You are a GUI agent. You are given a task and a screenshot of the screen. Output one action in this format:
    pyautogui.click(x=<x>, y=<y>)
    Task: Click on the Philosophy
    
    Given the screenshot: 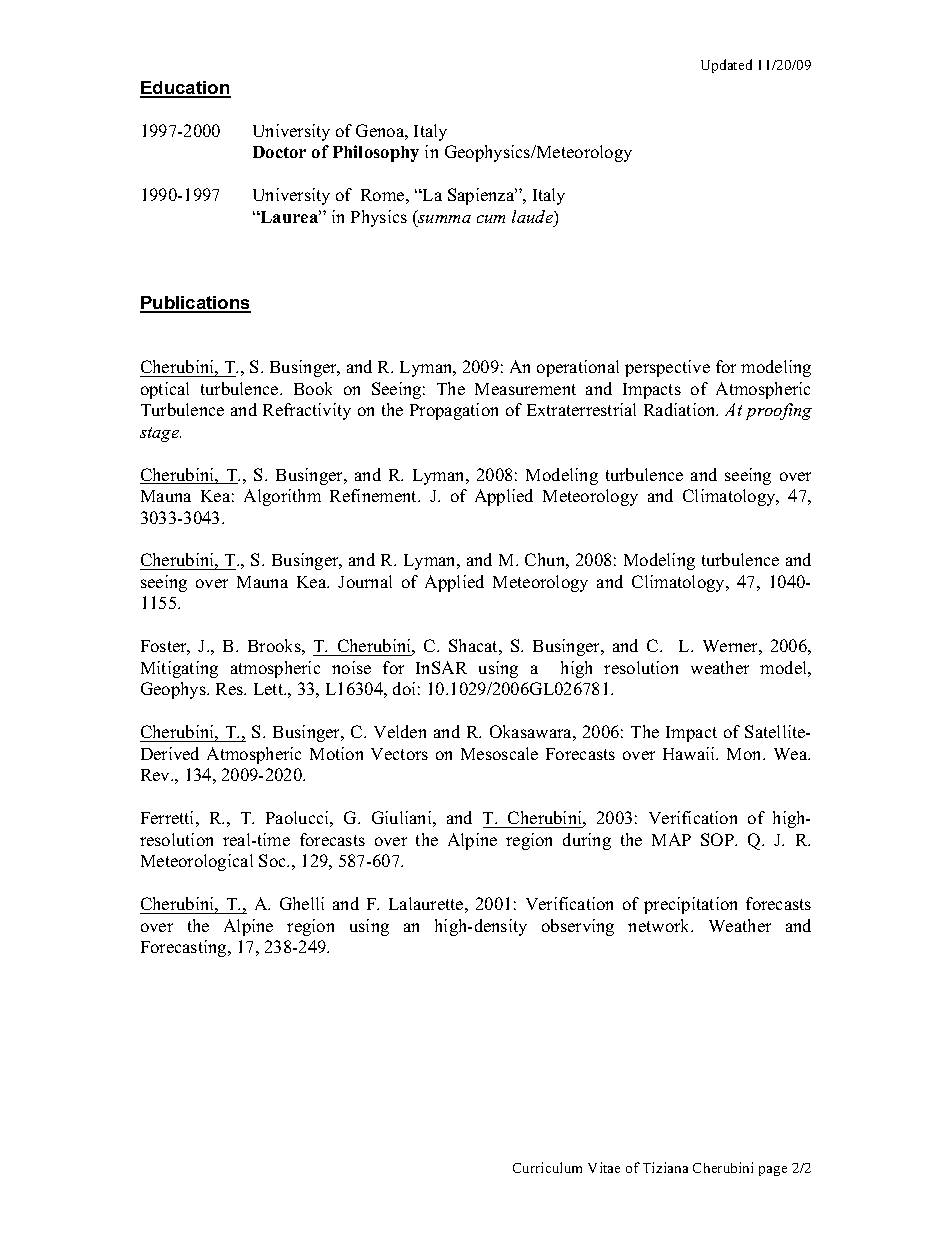 What is the action you would take?
    pyautogui.click(x=376, y=153)
